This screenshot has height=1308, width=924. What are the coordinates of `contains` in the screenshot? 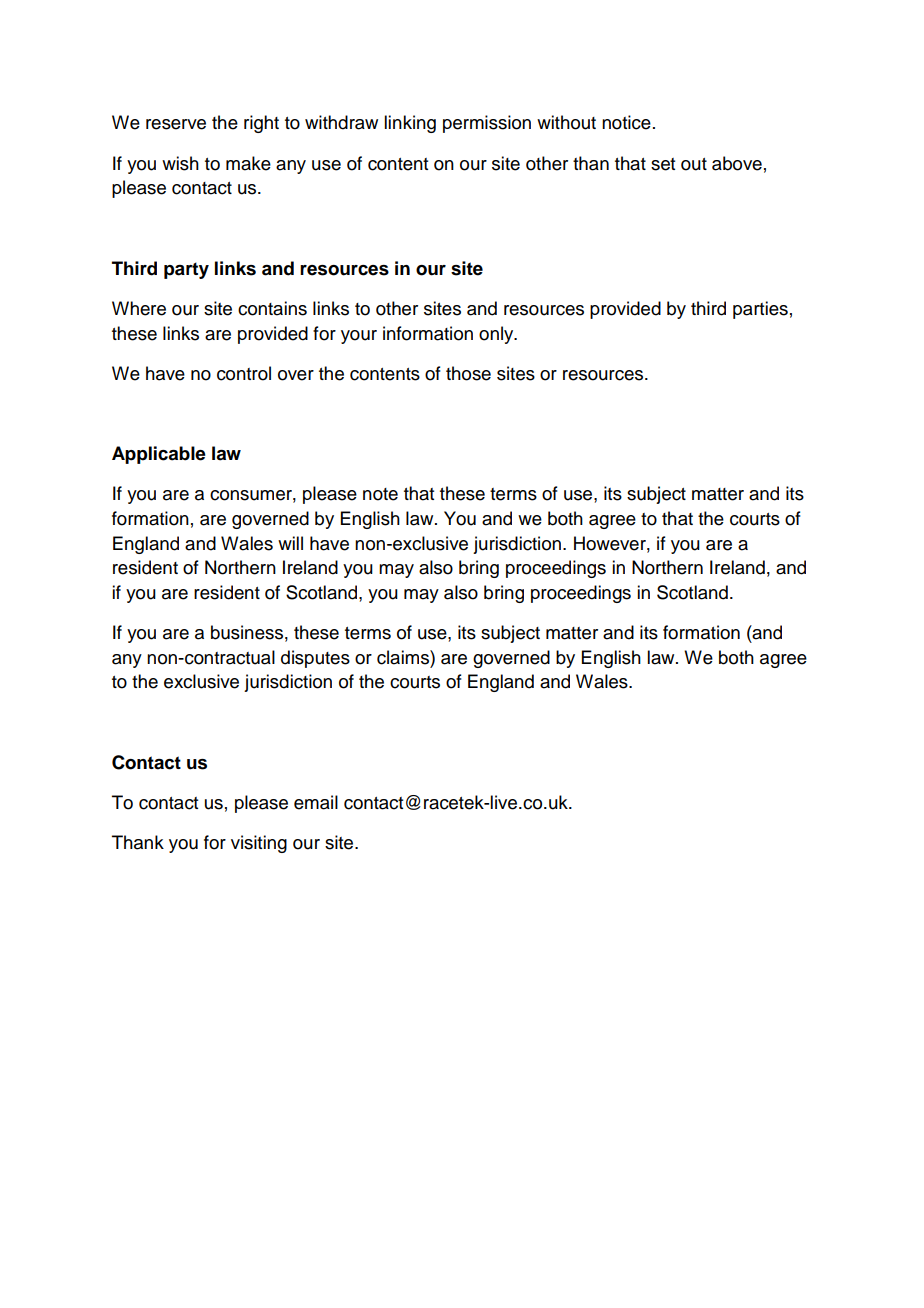 It's located at (272, 308).
